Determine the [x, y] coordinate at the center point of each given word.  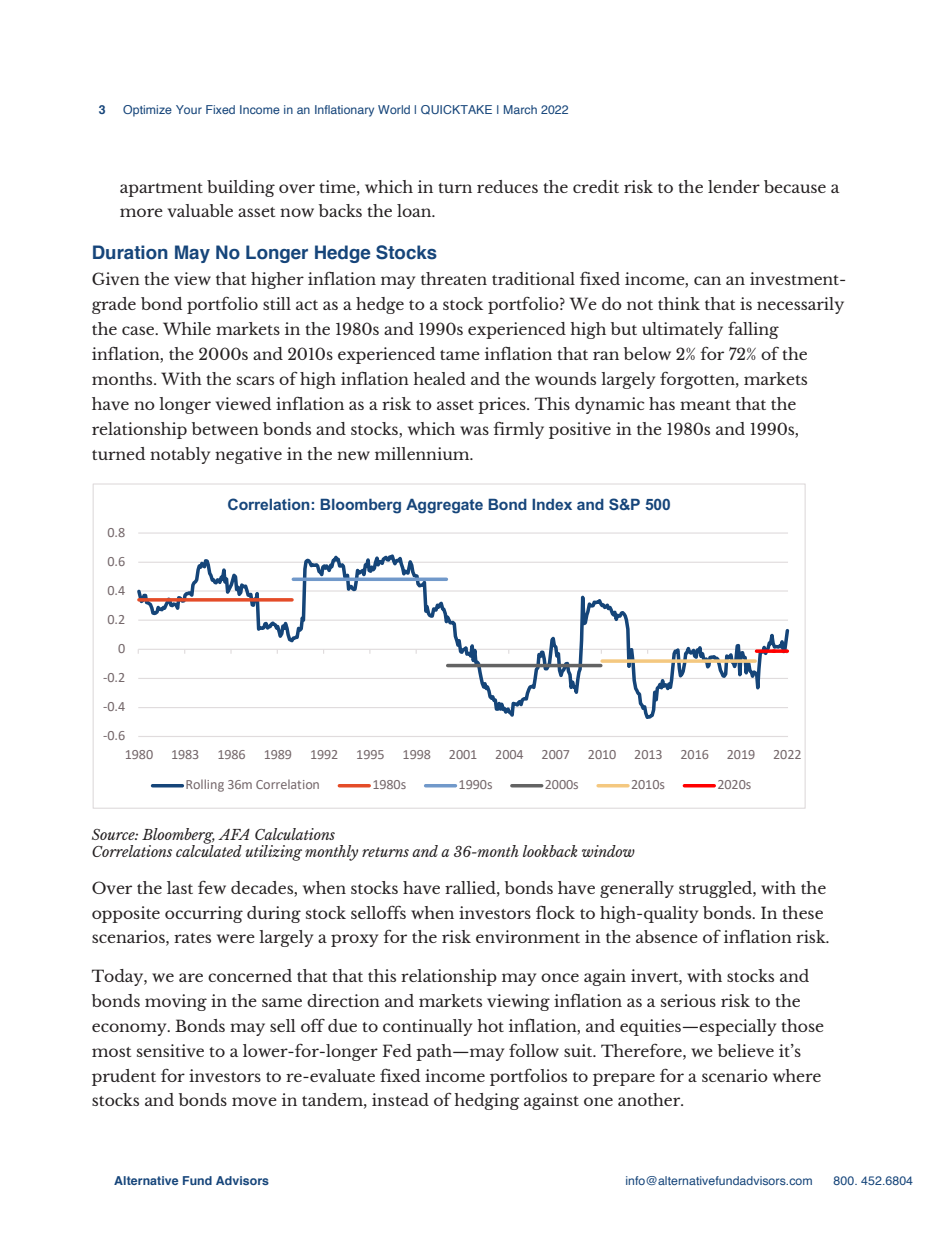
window [608, 851]
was [474, 430]
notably [180, 455]
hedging [487, 1101]
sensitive [170, 1050]
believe [746, 1050]
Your [189, 109]
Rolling [205, 785]
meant [705, 405]
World [394, 109]
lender [734, 186]
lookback [550, 851]
